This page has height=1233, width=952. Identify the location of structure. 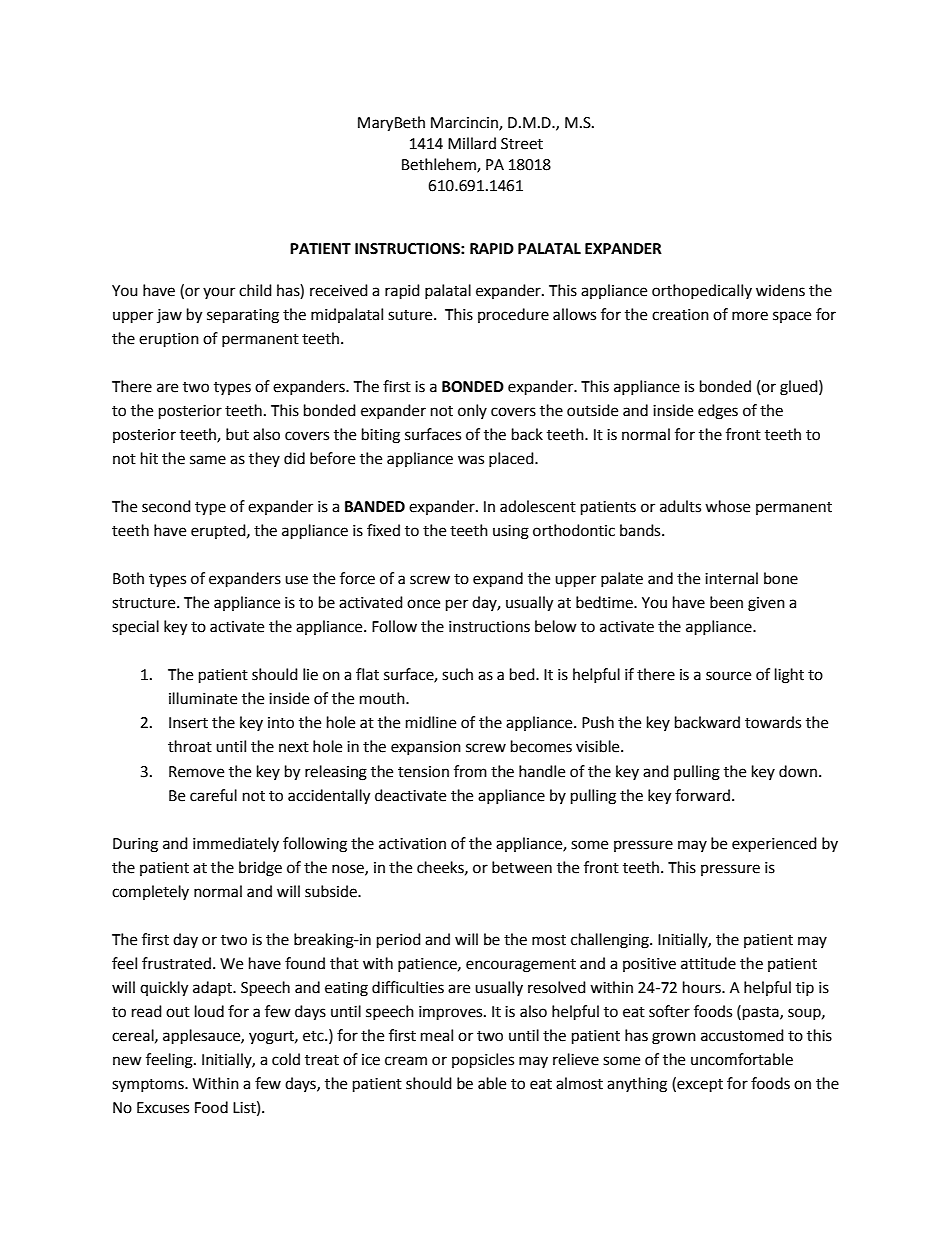
(145, 603).
